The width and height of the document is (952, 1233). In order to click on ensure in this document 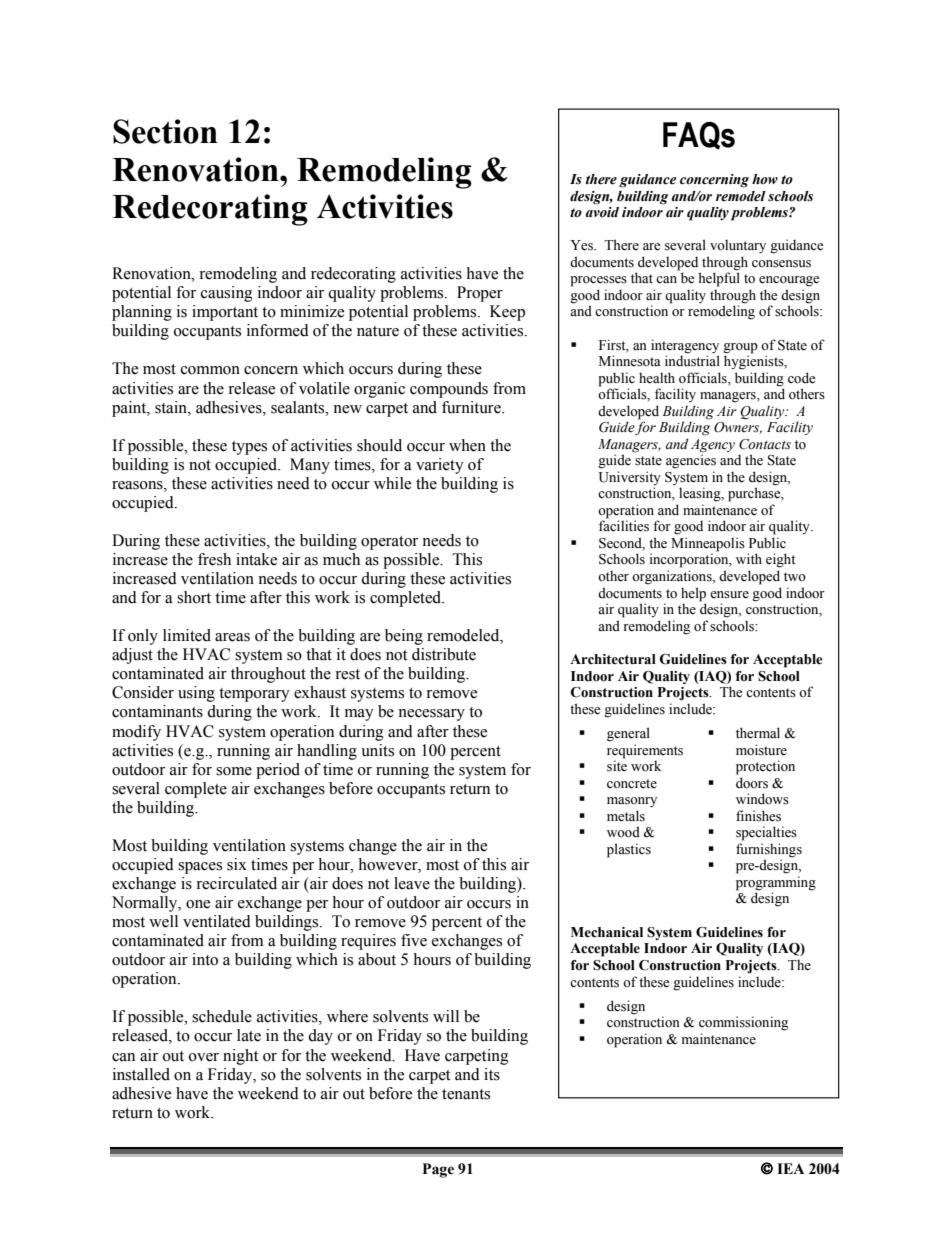, I will do `click(729, 595)`.
